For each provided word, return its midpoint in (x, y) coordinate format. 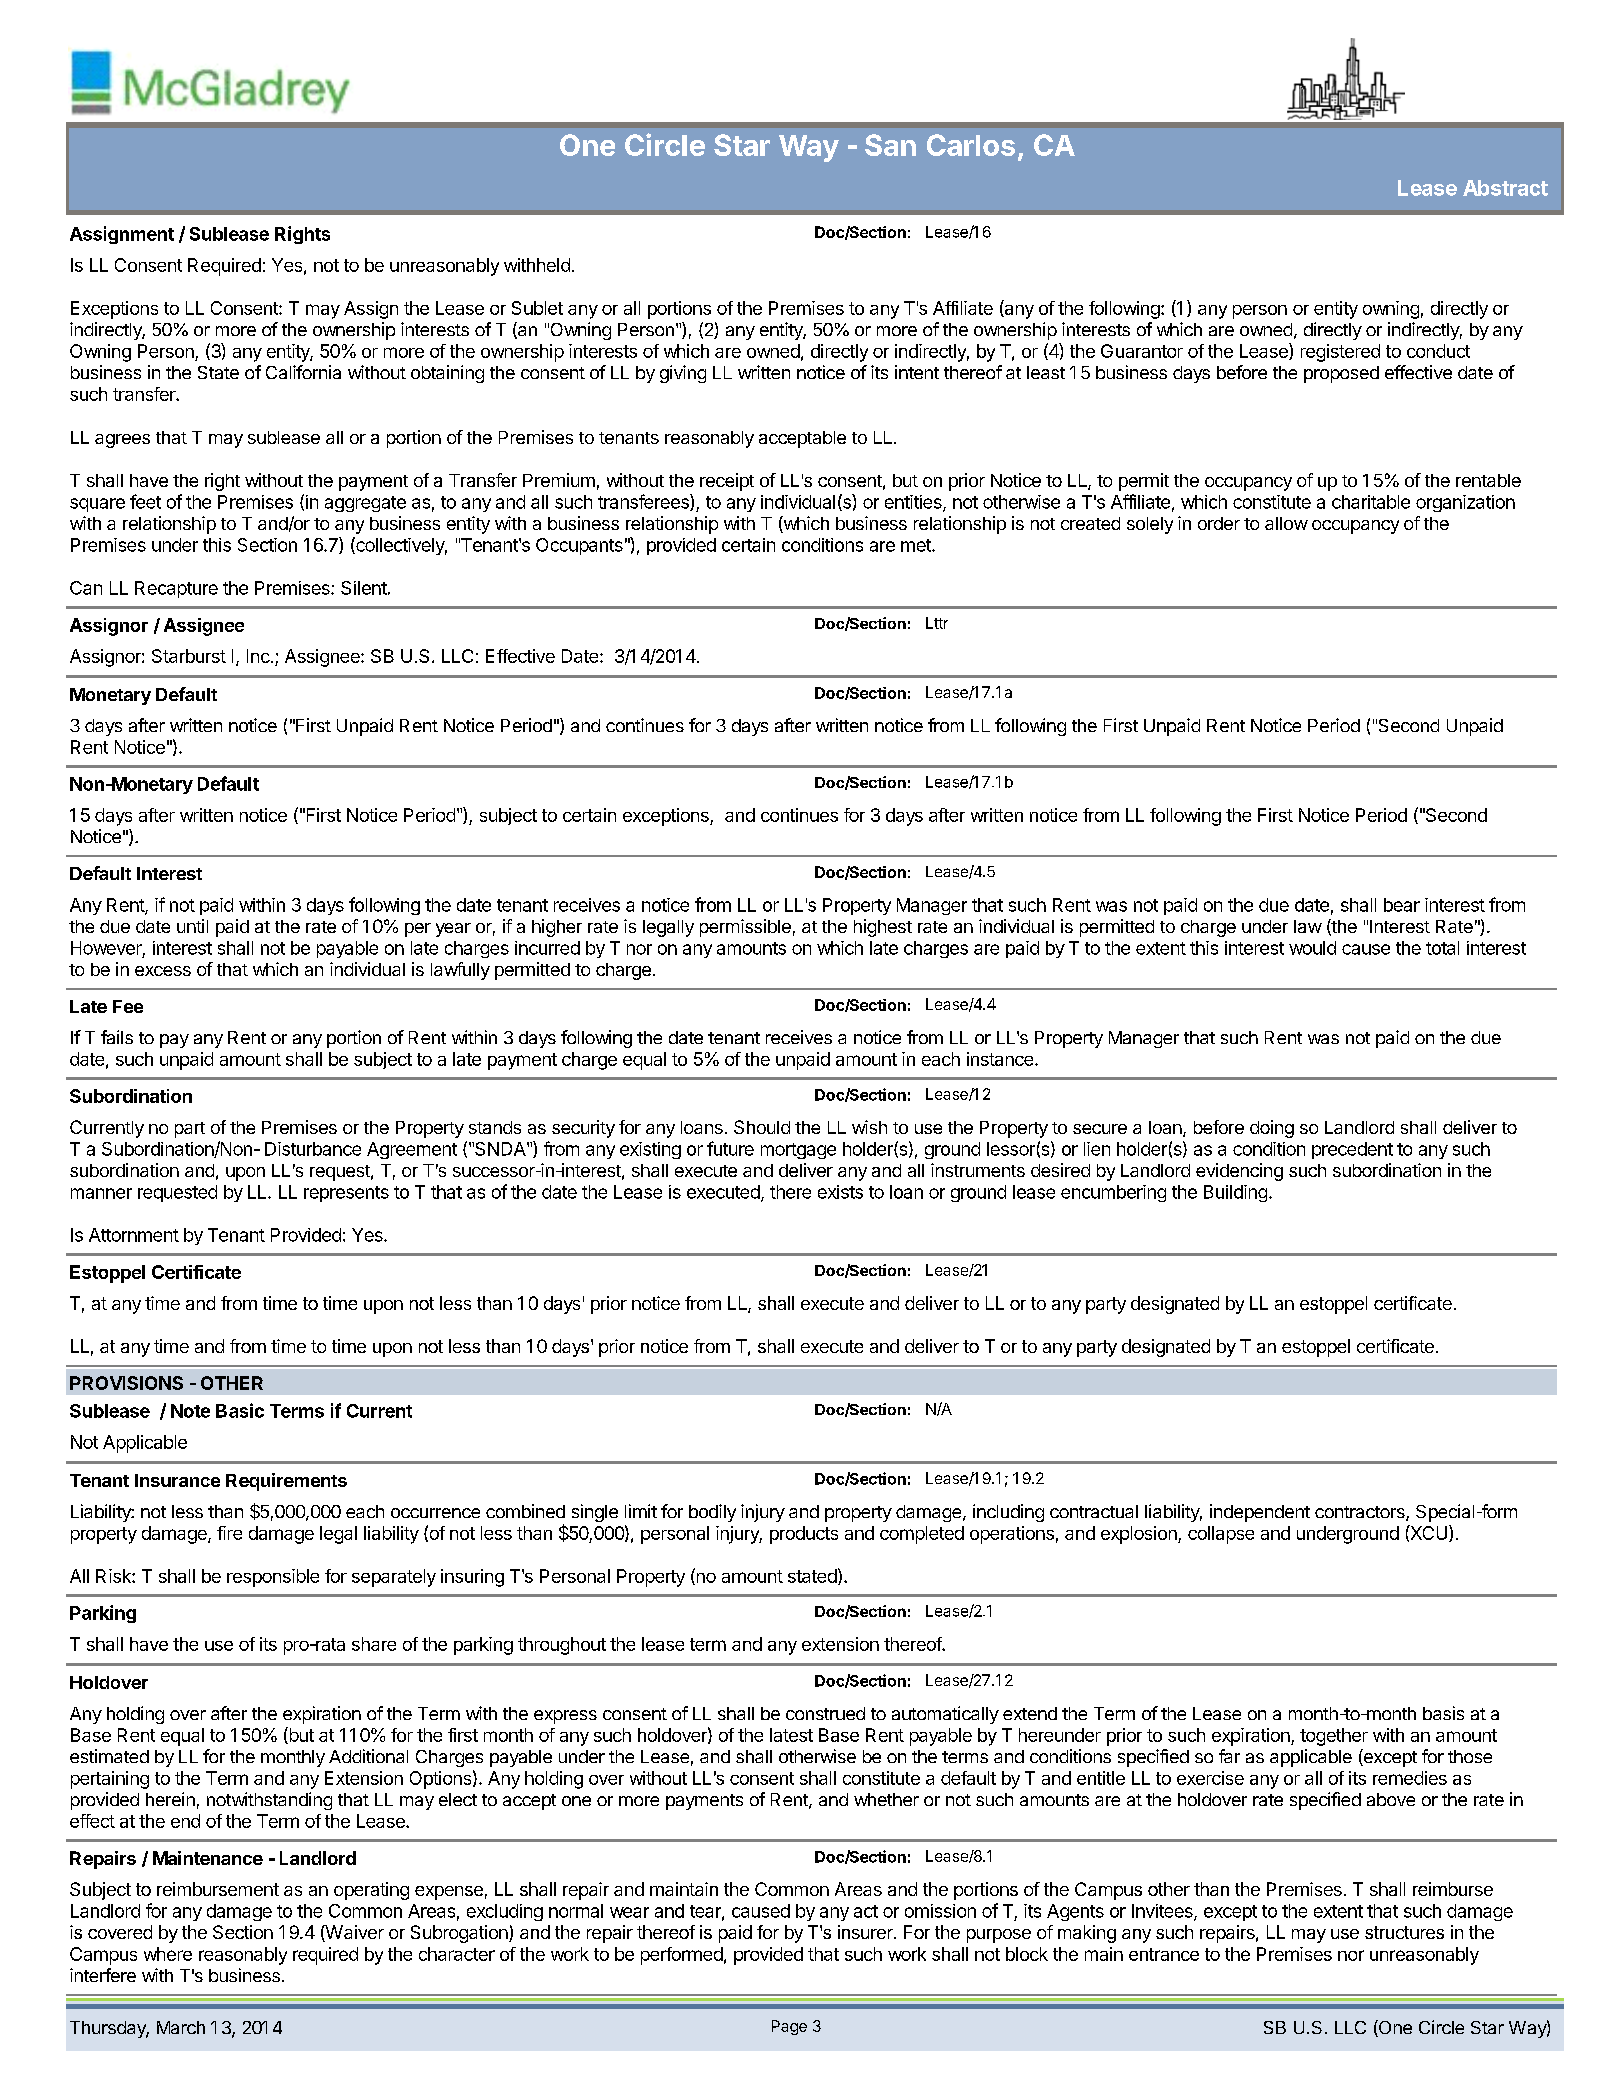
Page (789, 2027)
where (168, 1954)
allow (1286, 523)
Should (762, 1127)
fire (229, 1533)
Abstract (1505, 188)
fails (117, 1037)
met (917, 545)
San (890, 145)
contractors (1361, 1513)
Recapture (176, 589)
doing (1272, 1129)
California (303, 372)
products (804, 1535)
